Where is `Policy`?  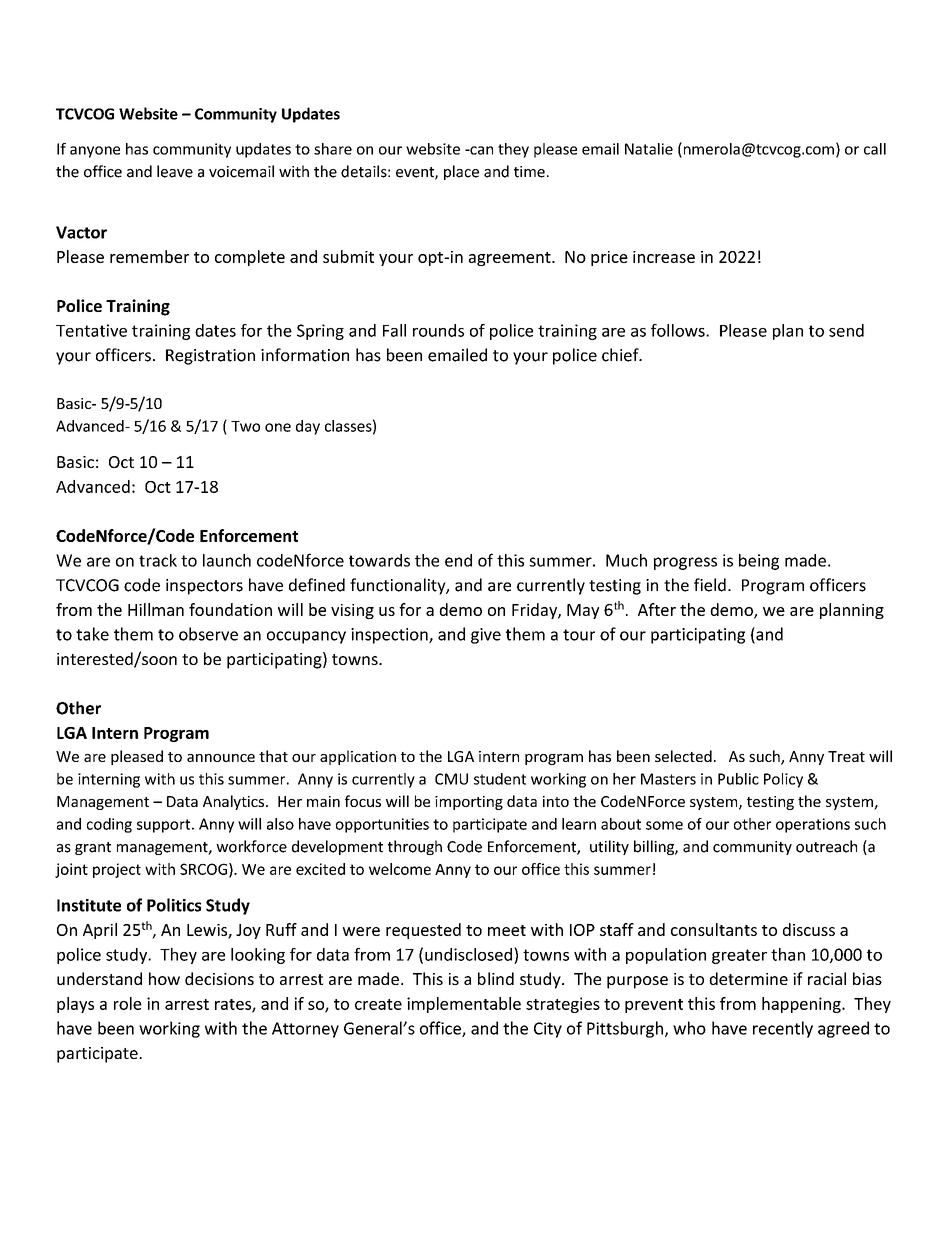 Policy is located at coordinates (783, 780).
